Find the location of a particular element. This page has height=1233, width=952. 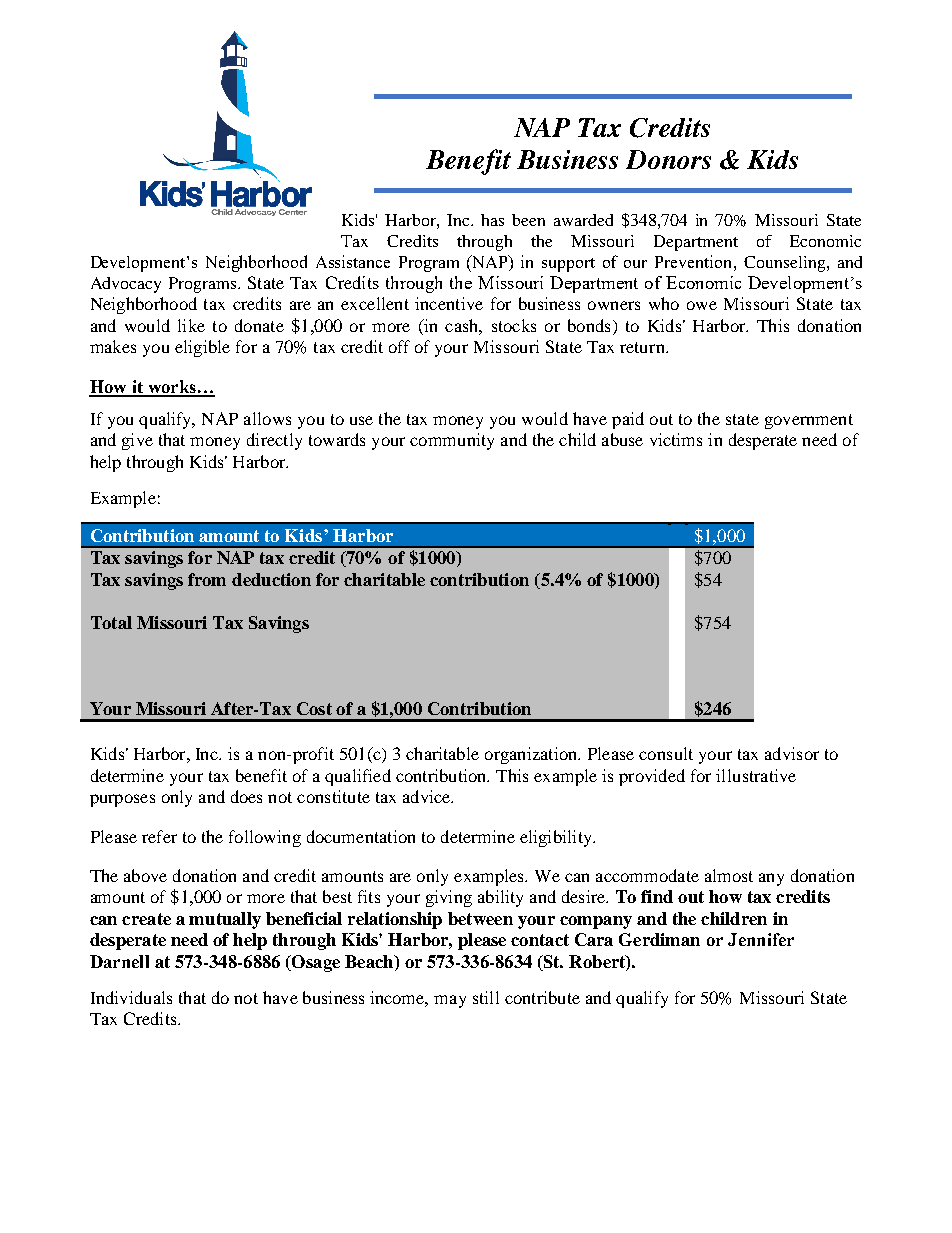

Individuals is located at coordinates (131, 997).
